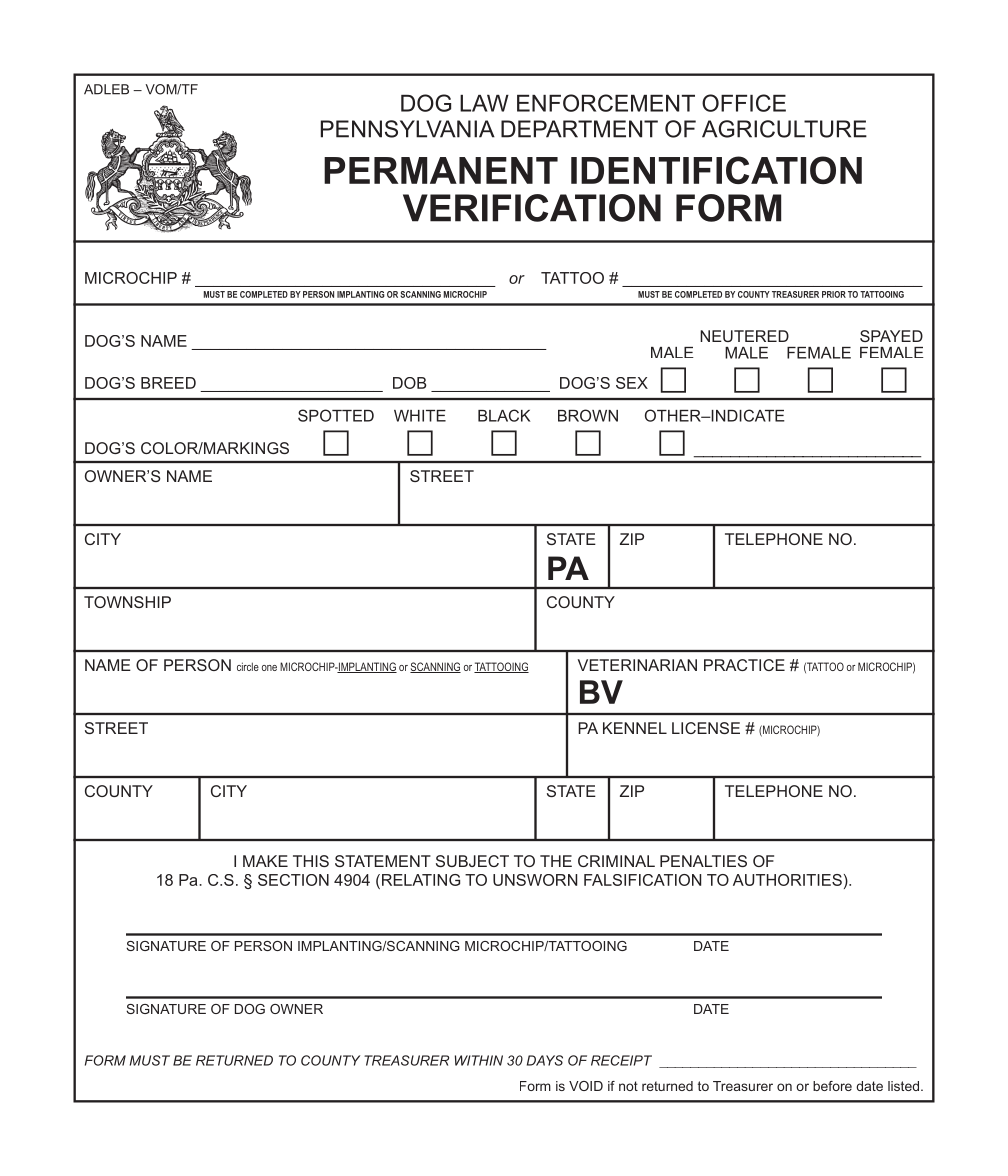  What do you see at coordinates (484, 103) in the screenshot?
I see `LAW` at bounding box center [484, 103].
